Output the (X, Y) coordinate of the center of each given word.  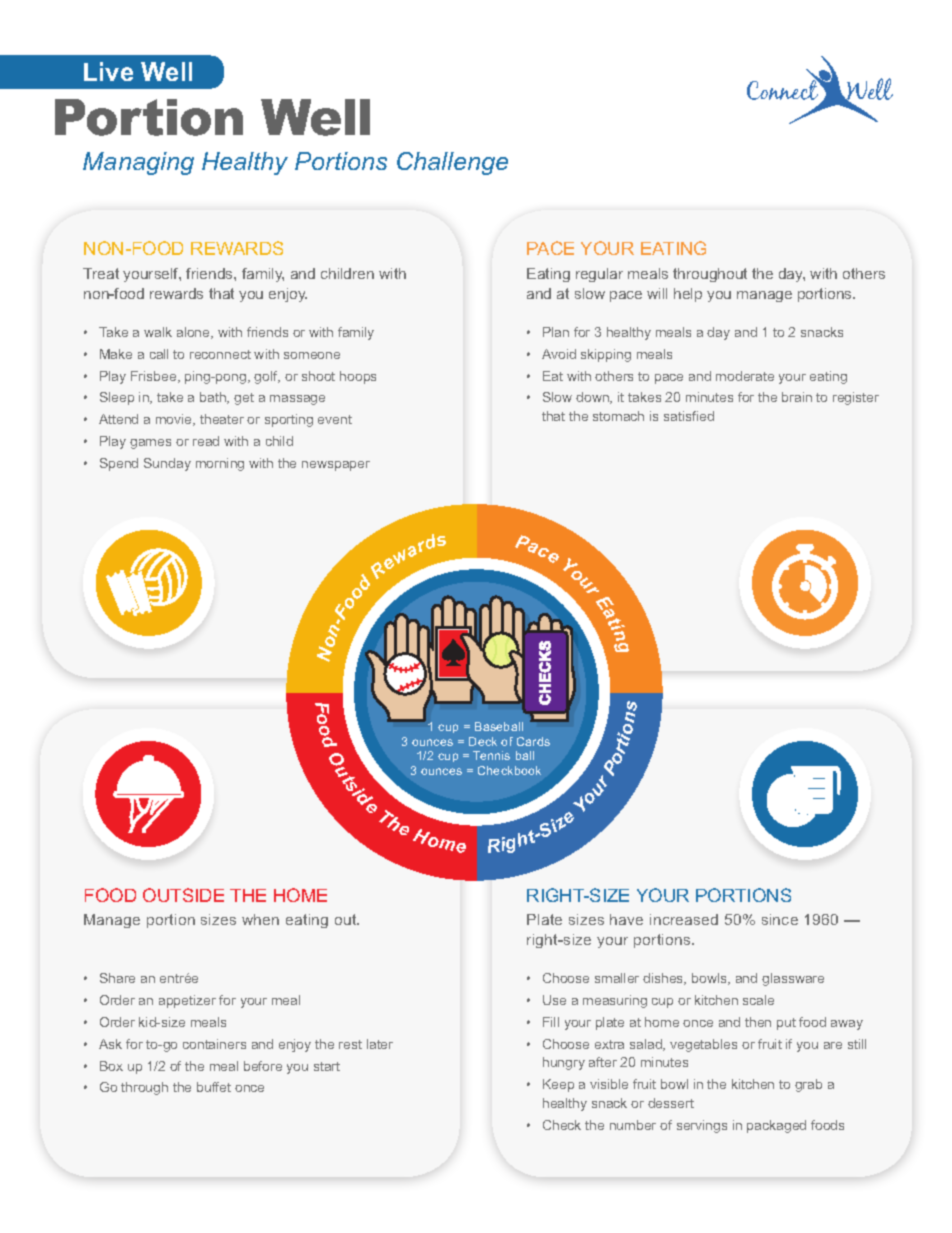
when (260, 919)
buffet (214, 1087)
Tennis (491, 755)
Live (108, 71)
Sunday (167, 464)
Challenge (452, 163)
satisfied (689, 416)
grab (808, 1085)
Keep (558, 1085)
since (780, 919)
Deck (483, 741)
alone (194, 333)
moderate (745, 376)
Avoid (559, 354)
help (688, 295)
